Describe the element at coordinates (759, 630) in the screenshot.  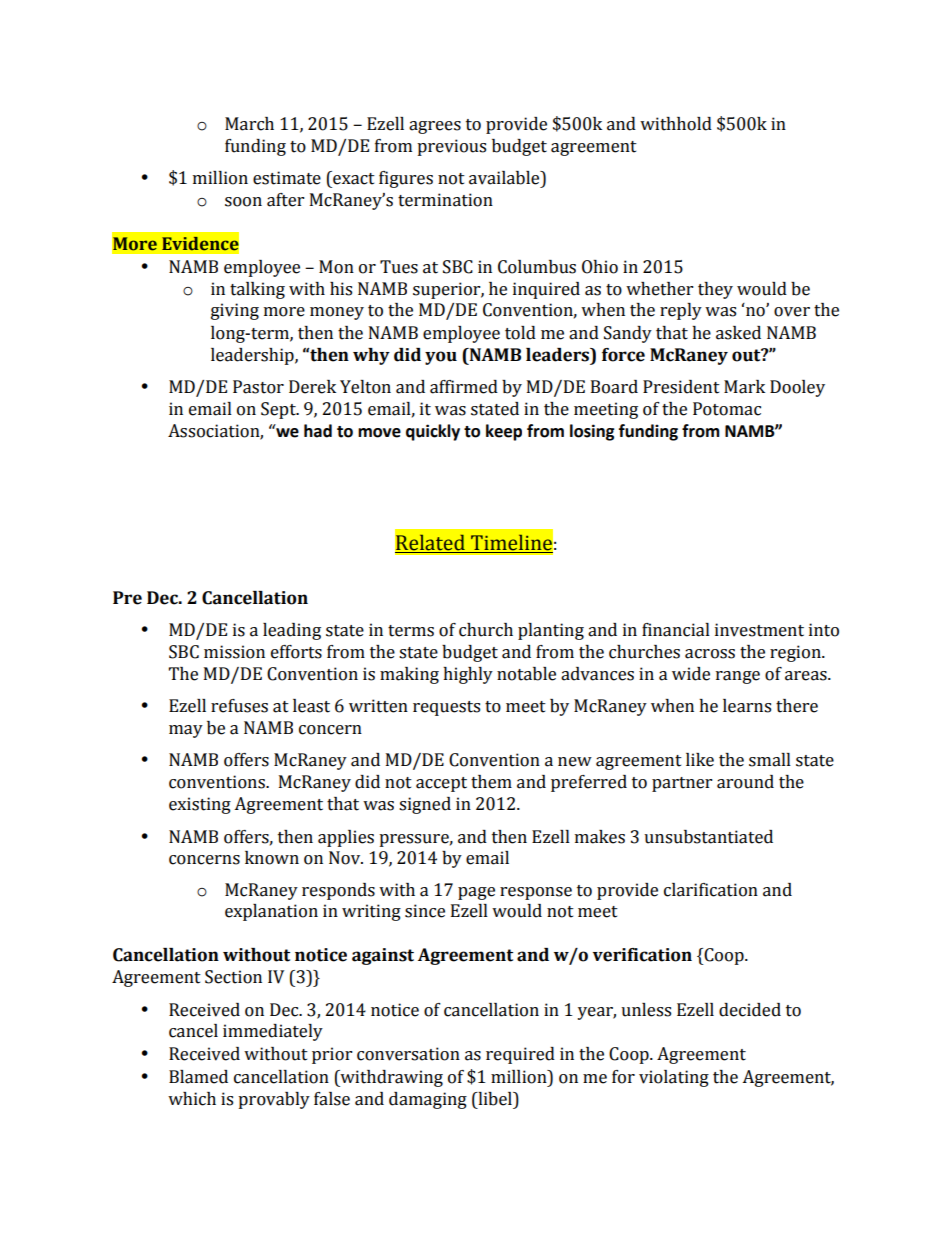
I see `investment` at that location.
